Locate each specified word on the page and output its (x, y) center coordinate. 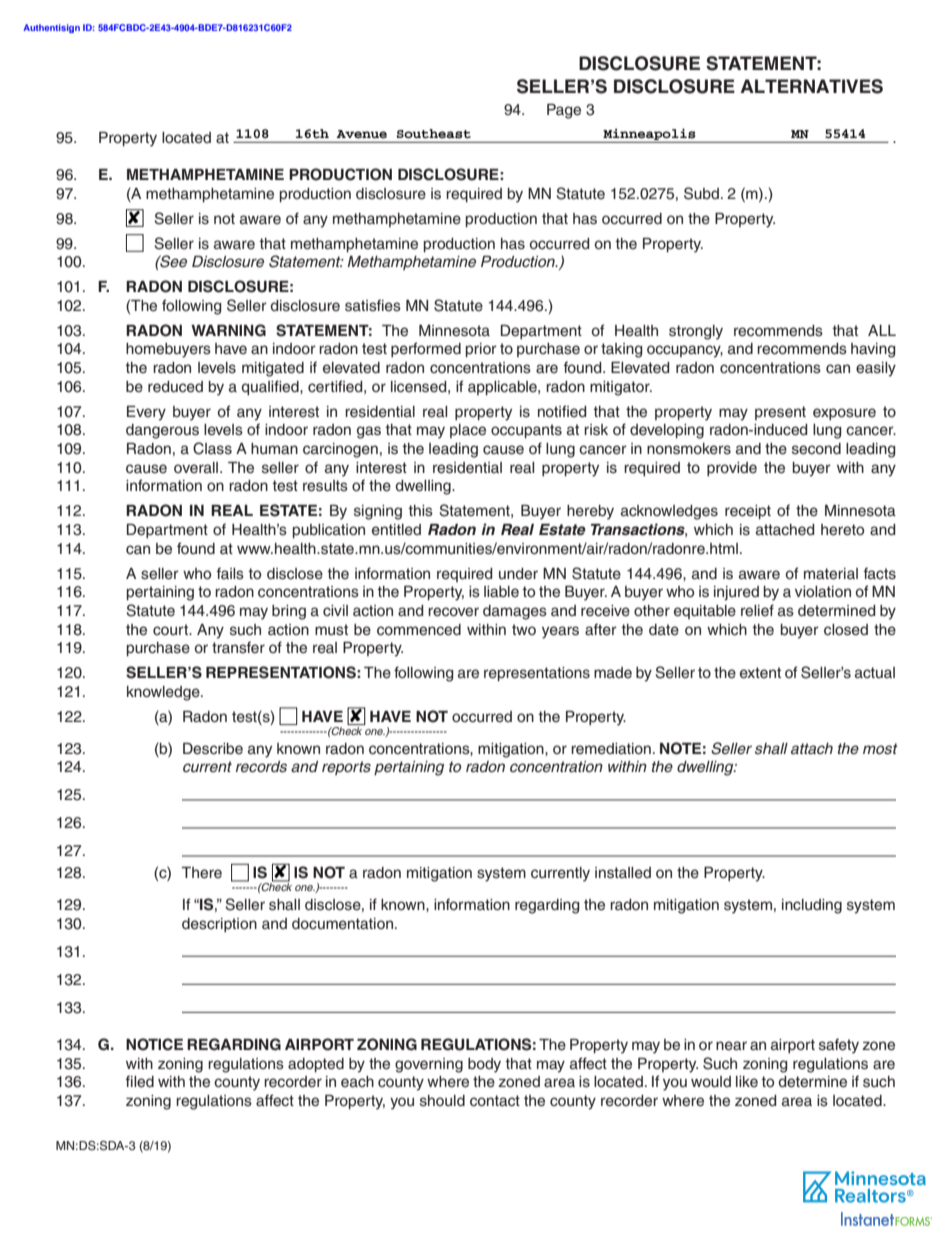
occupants (526, 431)
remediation (611, 749)
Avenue (362, 134)
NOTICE (154, 1044)
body (484, 1065)
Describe (213, 749)
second (816, 449)
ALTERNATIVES (811, 86)
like (747, 1082)
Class (212, 448)
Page (564, 111)
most (880, 749)
